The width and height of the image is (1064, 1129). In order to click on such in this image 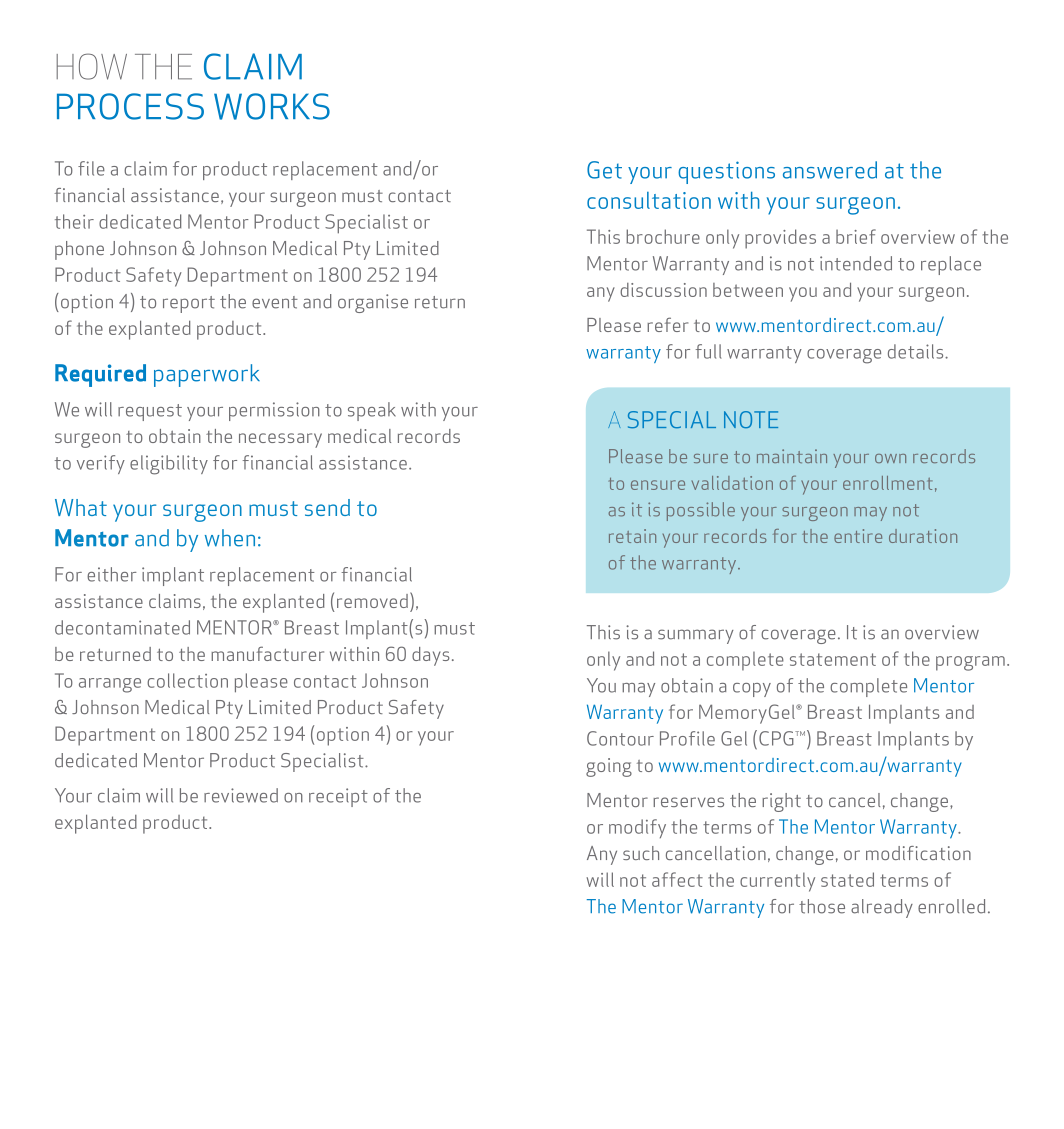, I will do `click(641, 853)`.
